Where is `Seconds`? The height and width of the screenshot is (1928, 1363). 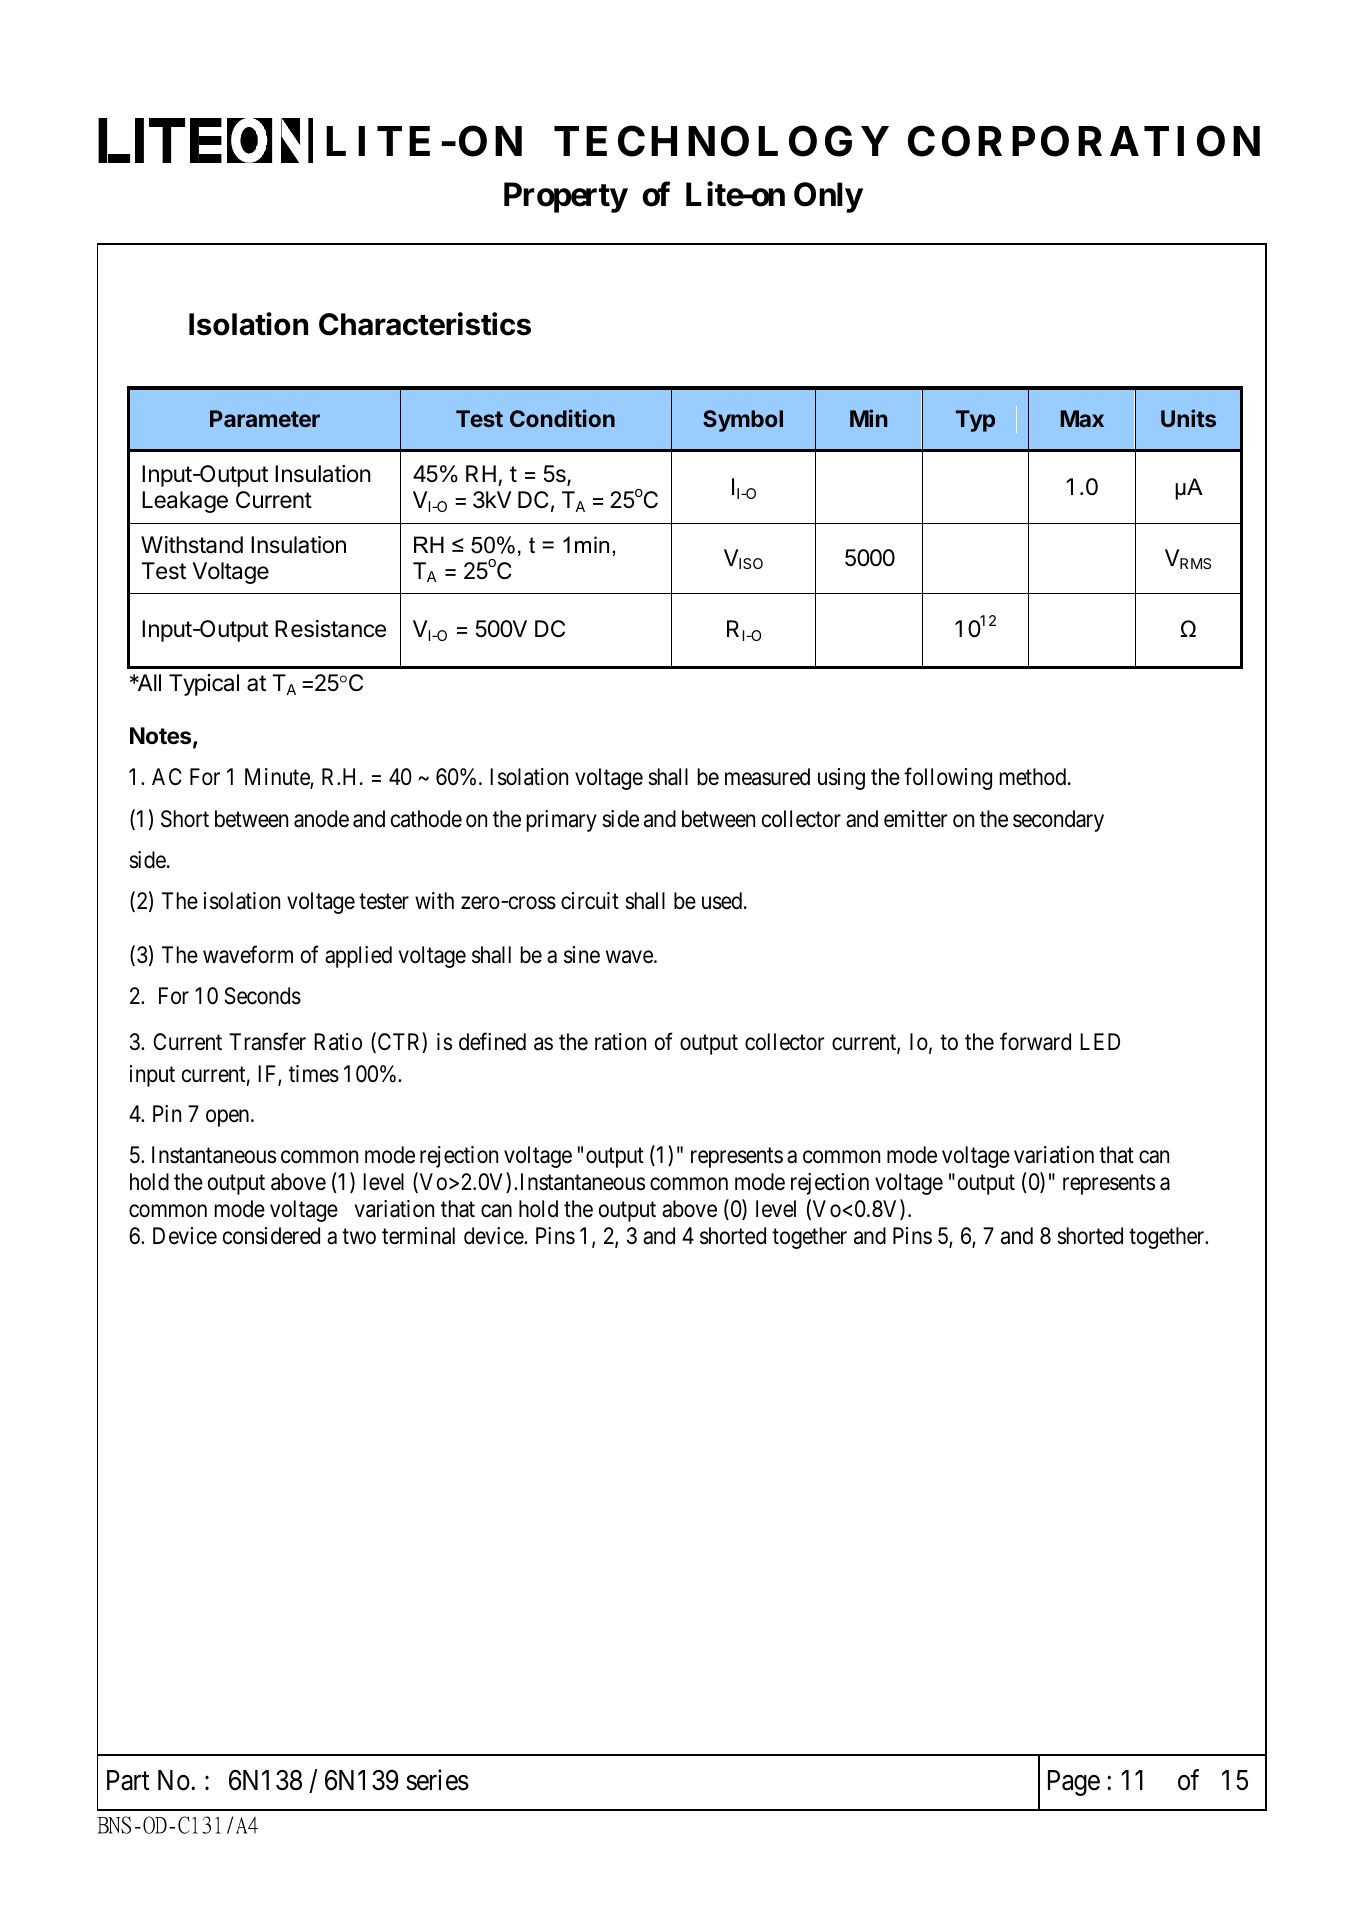 Seconds is located at coordinates (263, 996).
